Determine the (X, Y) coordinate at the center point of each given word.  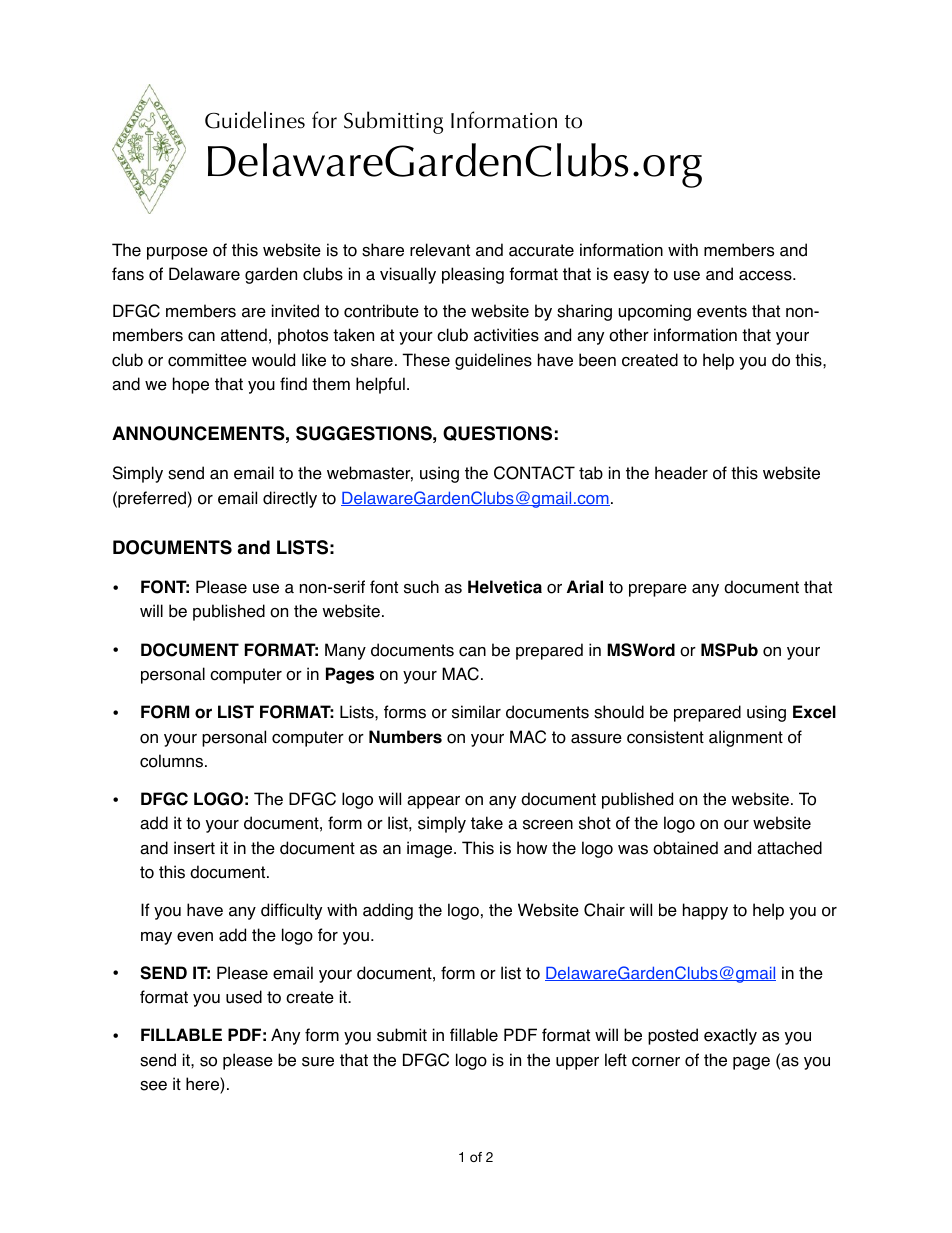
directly (290, 499)
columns (173, 761)
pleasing (473, 275)
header (681, 473)
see (153, 1086)
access (766, 276)
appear (433, 802)
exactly (730, 1036)
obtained (685, 848)
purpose (177, 253)
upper (577, 1063)
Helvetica (505, 587)
